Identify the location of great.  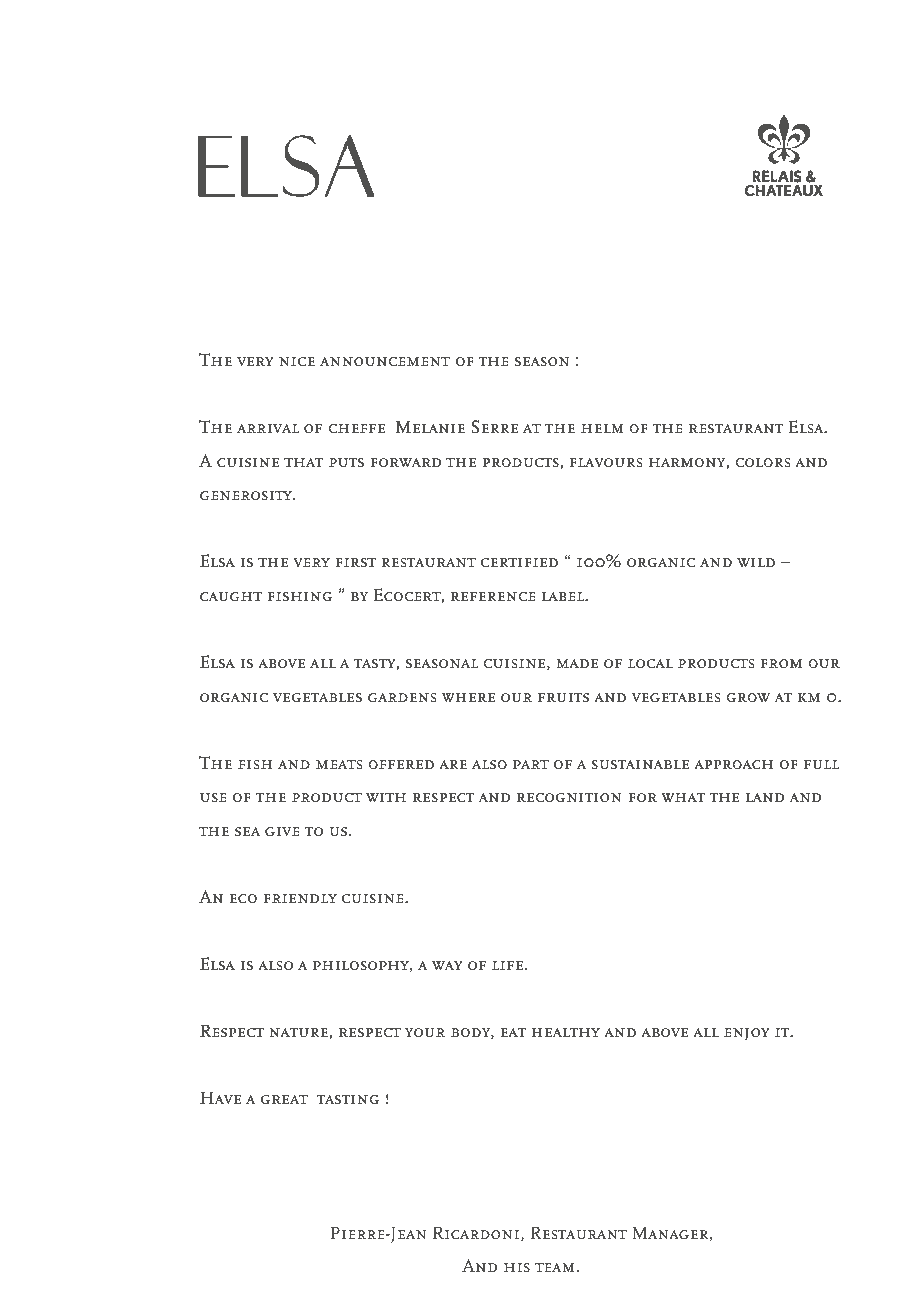
(284, 1100).
